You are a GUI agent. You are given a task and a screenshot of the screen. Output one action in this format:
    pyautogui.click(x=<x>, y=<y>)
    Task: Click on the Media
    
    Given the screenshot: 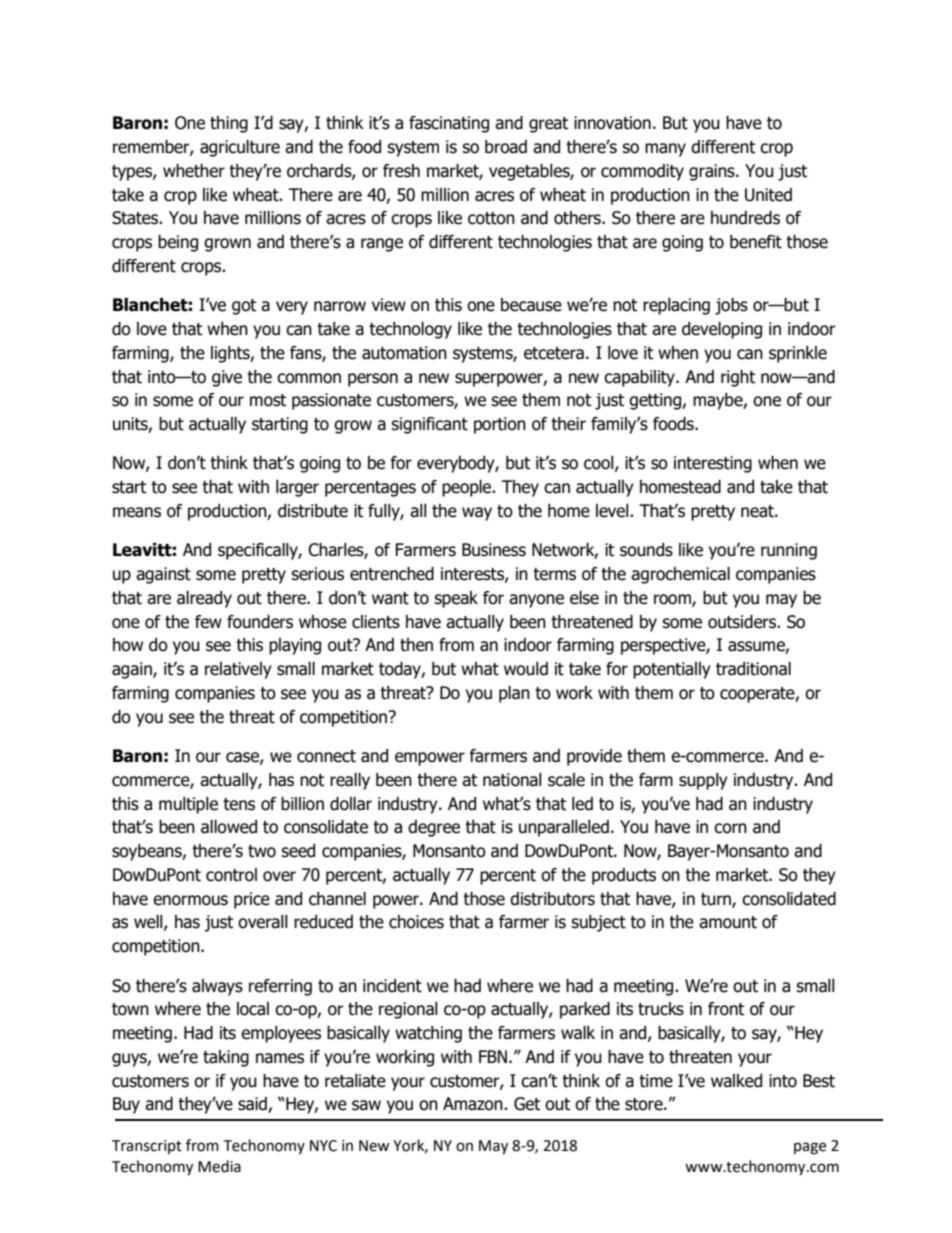 What is the action you would take?
    pyautogui.click(x=219, y=1166)
